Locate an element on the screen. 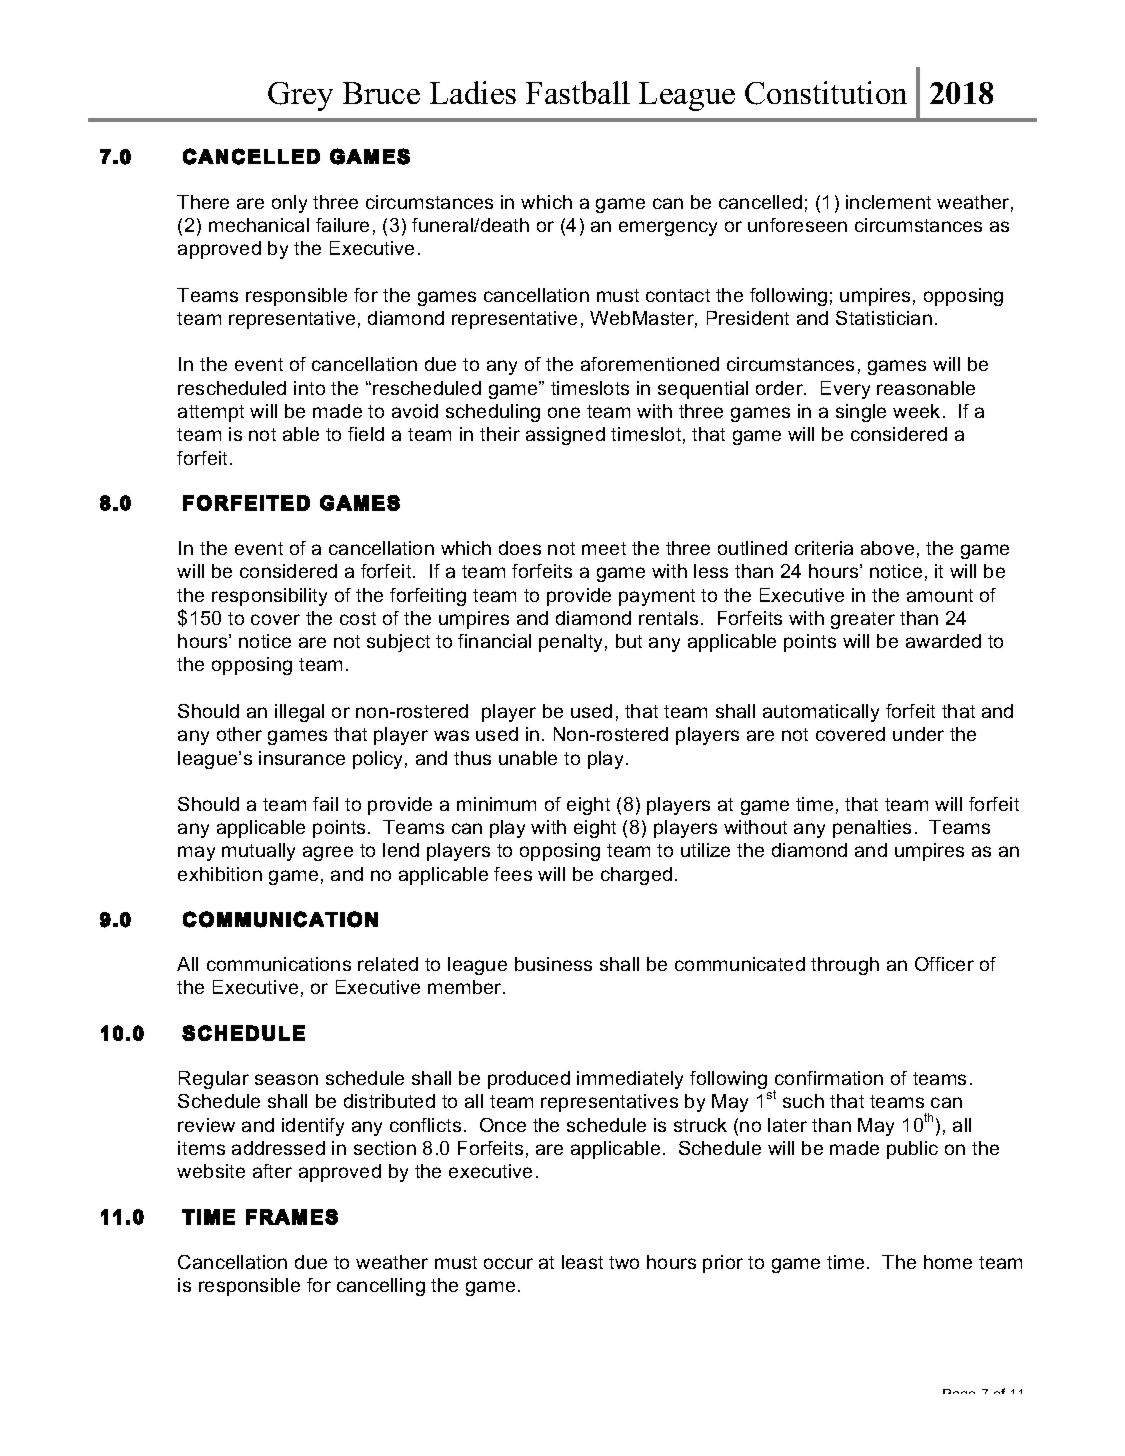 The width and height of the screenshot is (1125, 1456). into is located at coordinates (309, 388).
